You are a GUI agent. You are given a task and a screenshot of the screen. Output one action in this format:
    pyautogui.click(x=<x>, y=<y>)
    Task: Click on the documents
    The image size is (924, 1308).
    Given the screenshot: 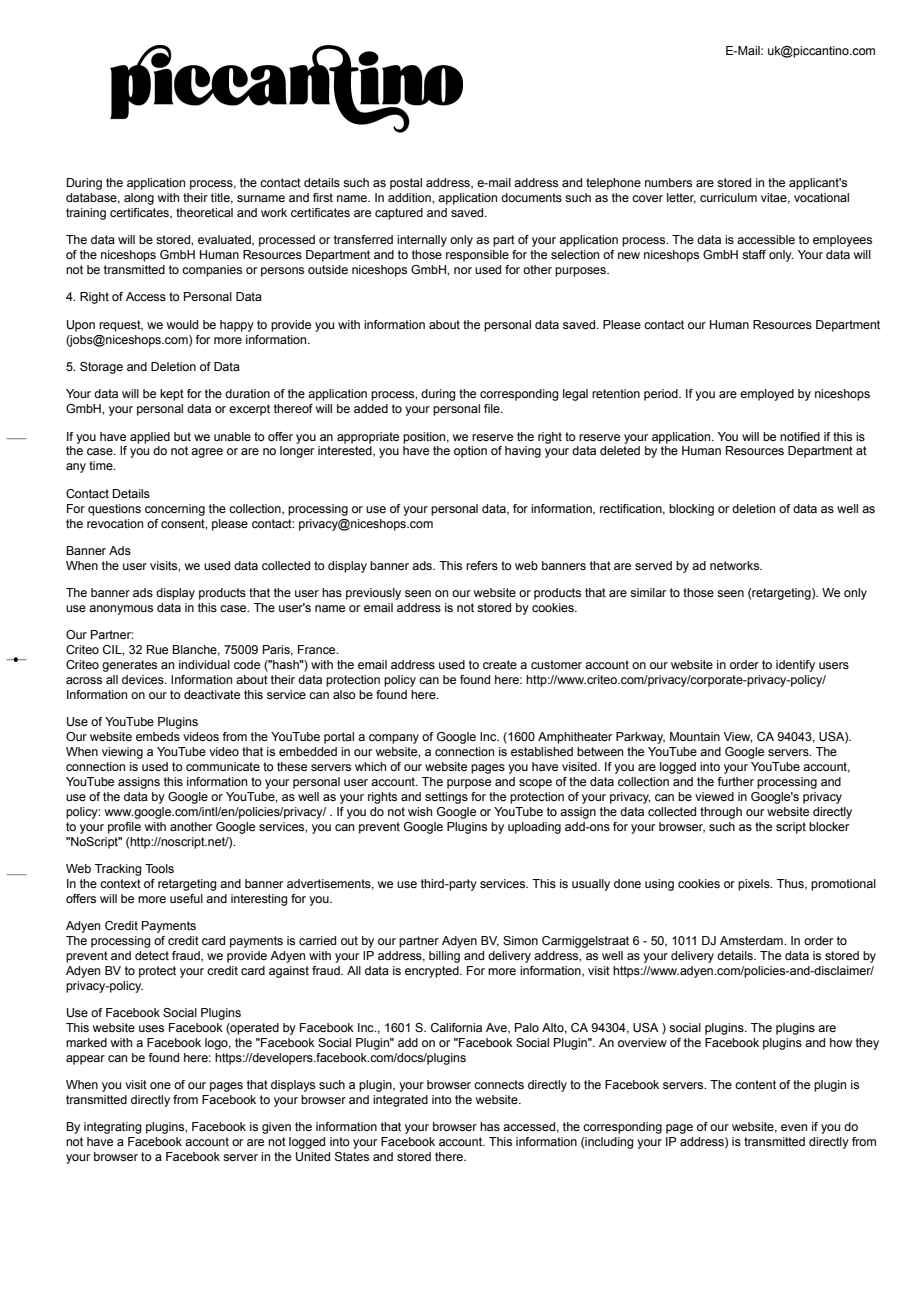 What is the action you would take?
    pyautogui.click(x=531, y=197)
